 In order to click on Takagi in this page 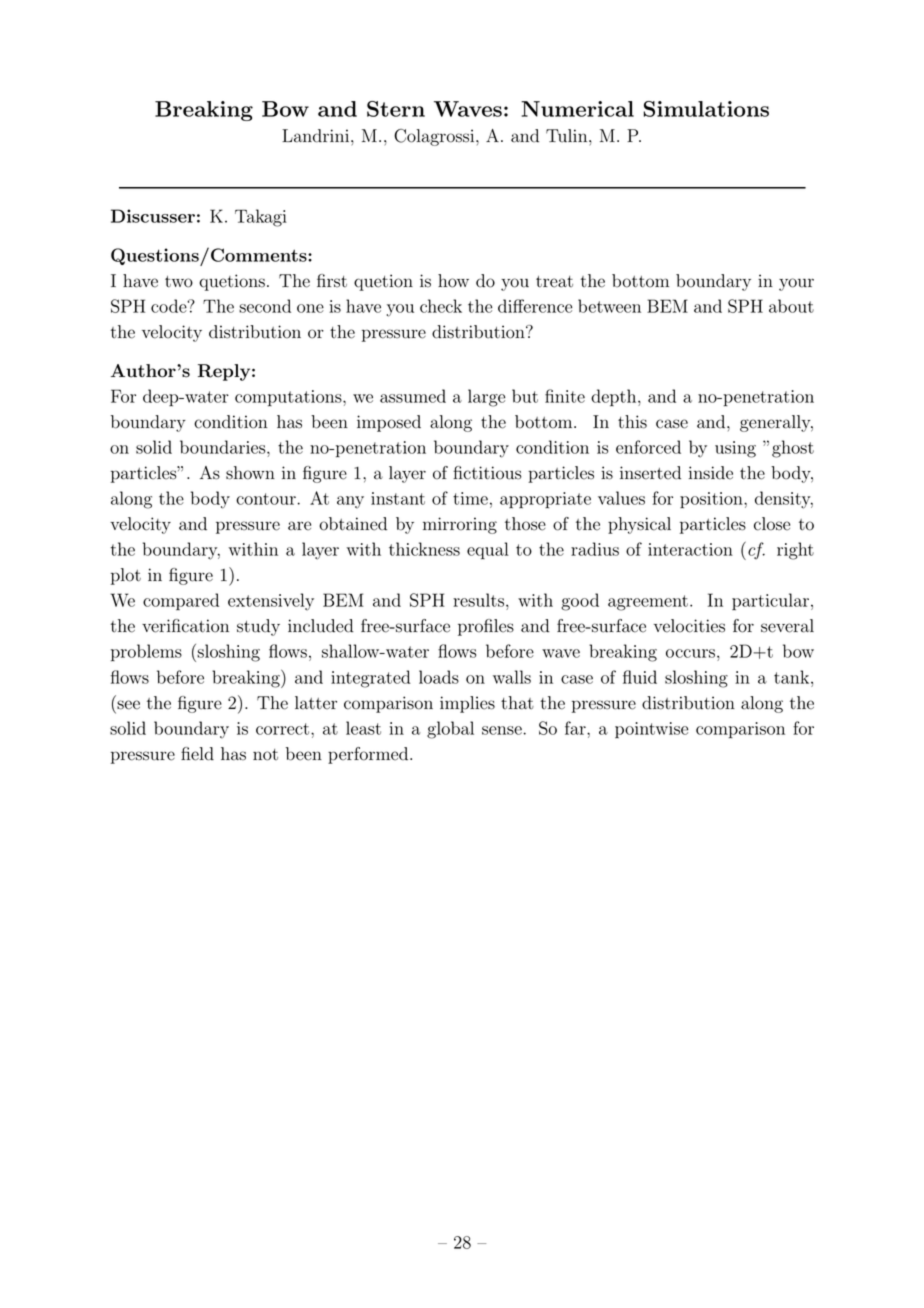, I will do `click(261, 218)`.
